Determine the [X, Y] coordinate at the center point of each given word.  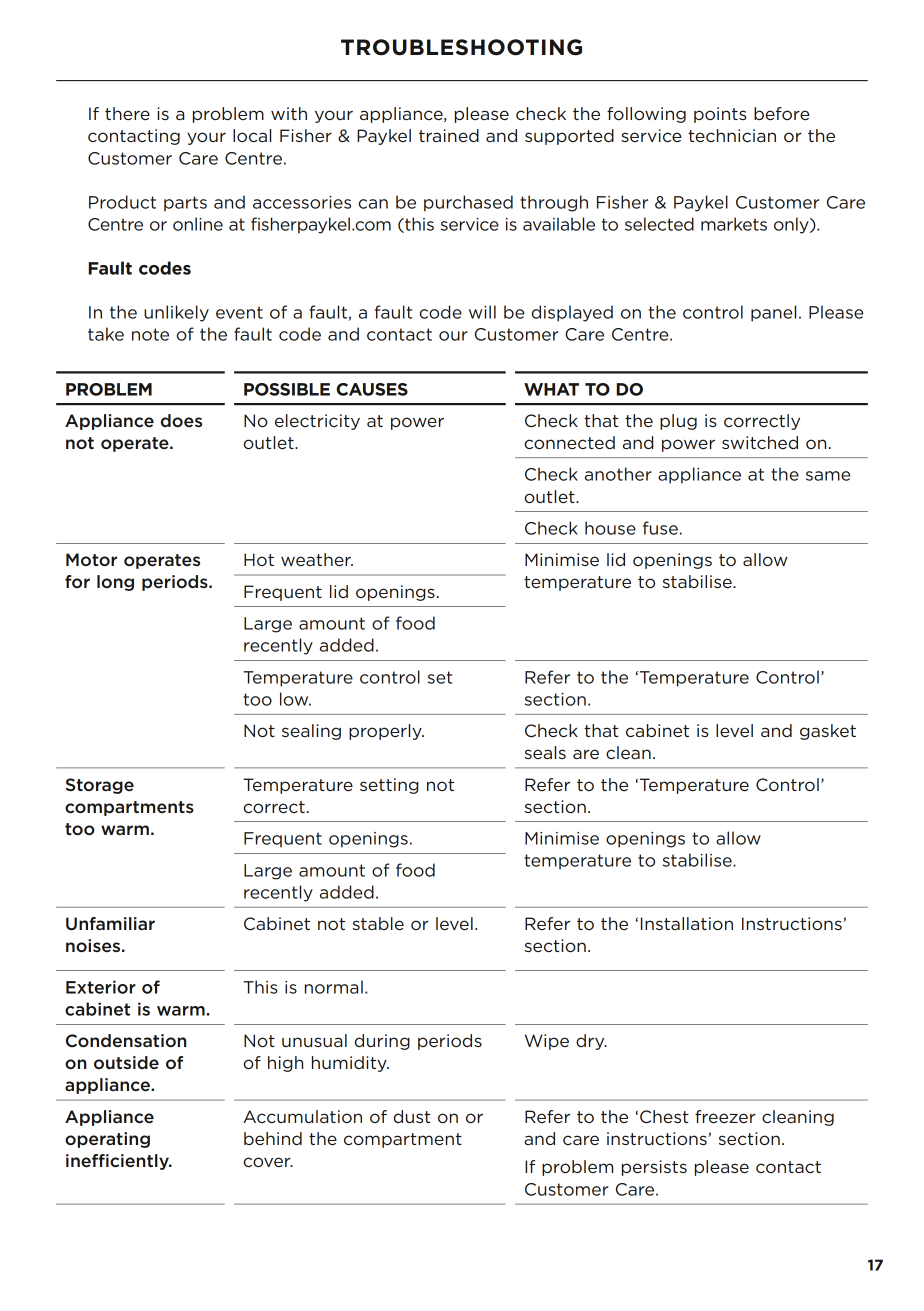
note [150, 334]
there [127, 114]
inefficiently [118, 1162]
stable [378, 924]
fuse [660, 528]
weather [317, 560]
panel [773, 313]
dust [412, 1116]
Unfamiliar [110, 923]
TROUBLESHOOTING [461, 47]
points [720, 115]
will [482, 312]
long [115, 583]
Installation [687, 923]
